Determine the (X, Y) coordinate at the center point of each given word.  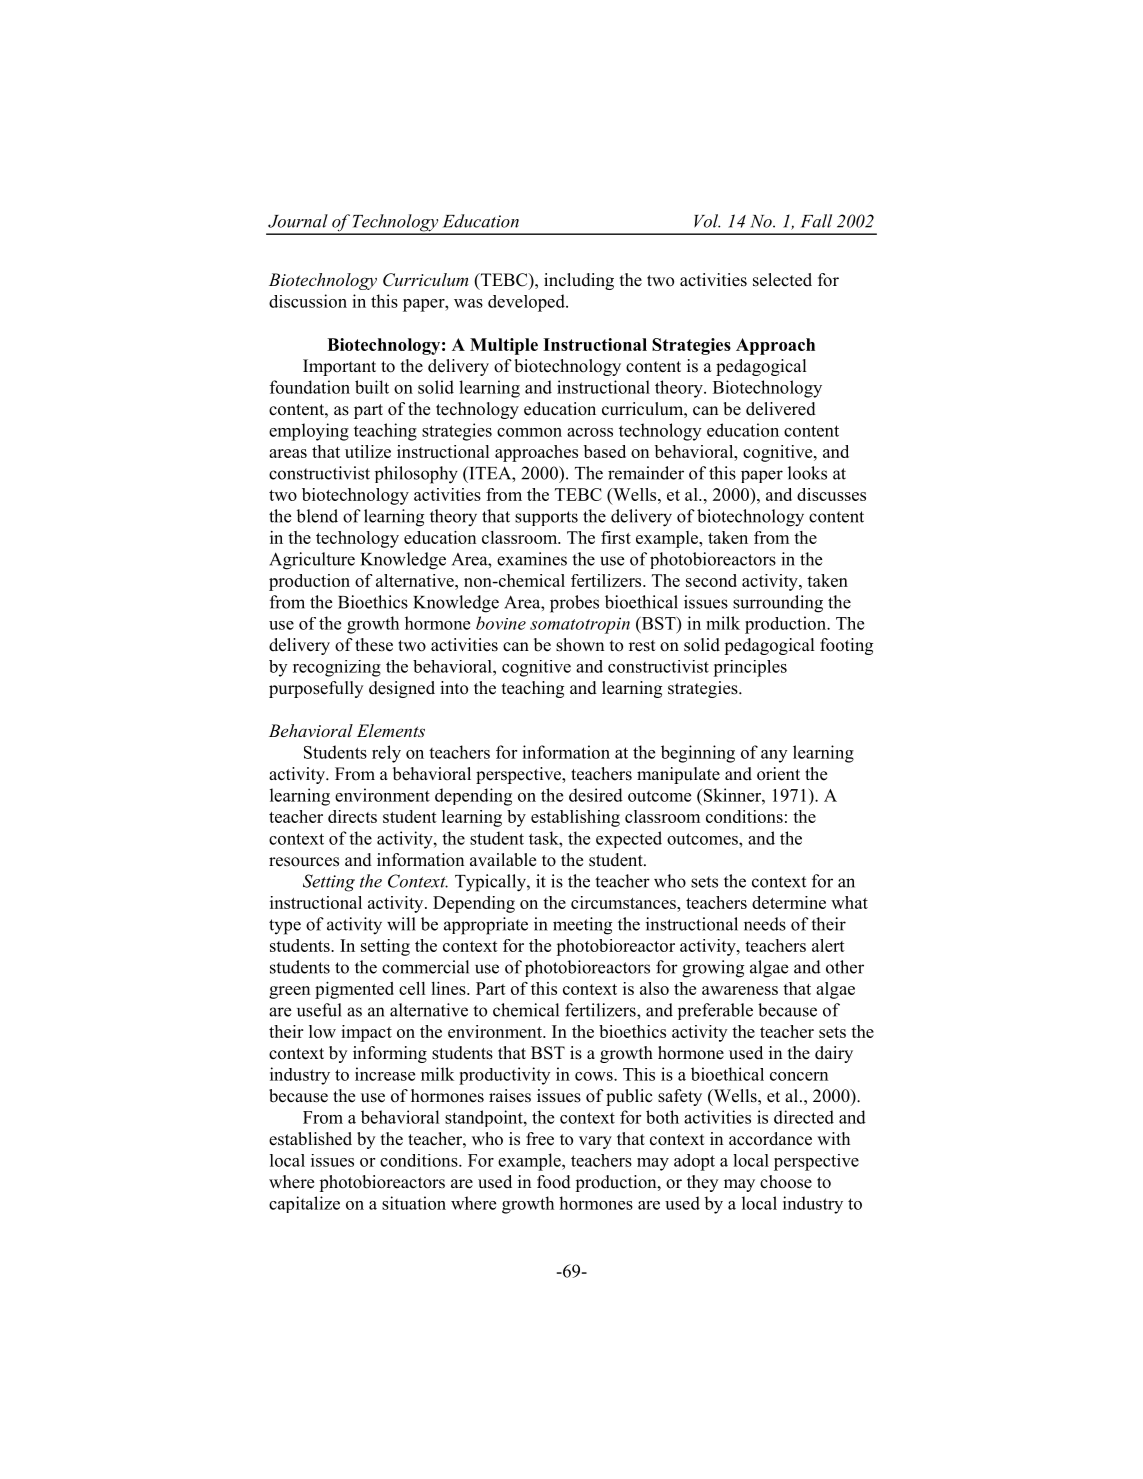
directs (352, 816)
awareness (740, 990)
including (579, 281)
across (590, 432)
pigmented (354, 990)
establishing (575, 818)
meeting (582, 926)
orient (778, 774)
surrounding (778, 604)
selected (782, 280)
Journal (298, 221)
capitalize (304, 1204)
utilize (368, 451)
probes (574, 604)
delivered (781, 409)
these (374, 645)
